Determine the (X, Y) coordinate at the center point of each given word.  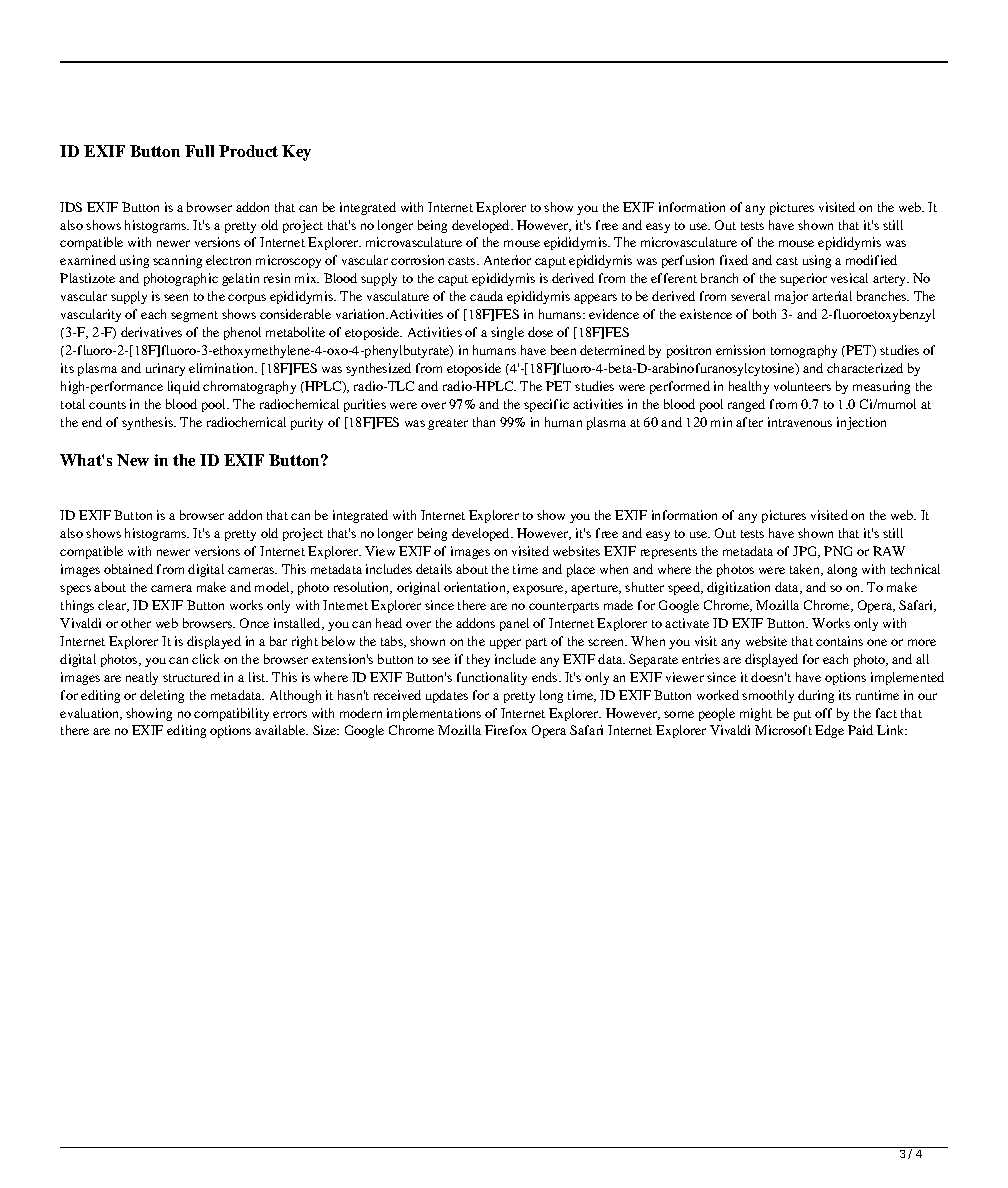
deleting (162, 696)
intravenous (800, 422)
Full (199, 151)
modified (871, 260)
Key (296, 153)
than (484, 422)
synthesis (148, 423)
